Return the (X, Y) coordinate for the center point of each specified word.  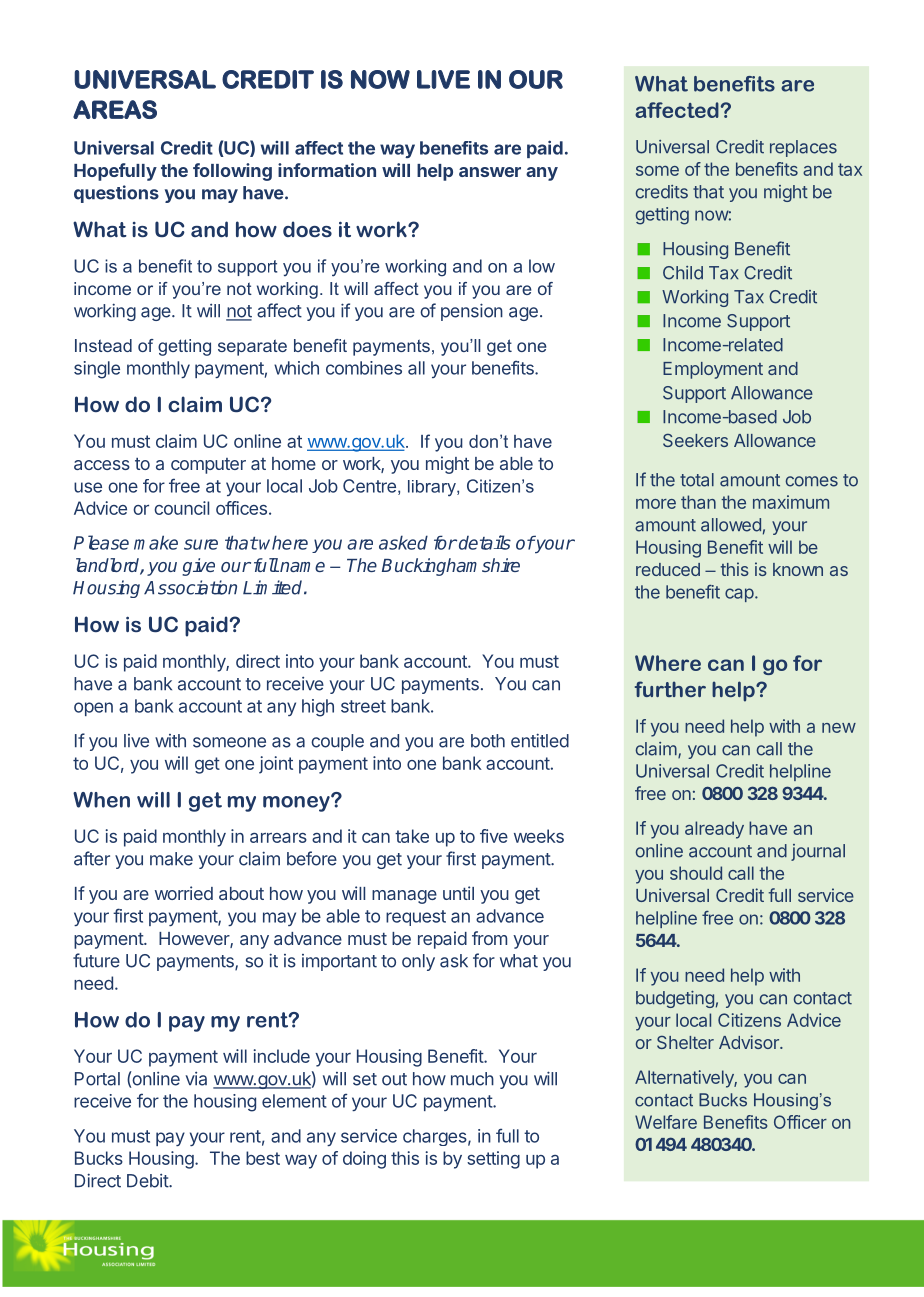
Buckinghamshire (451, 567)
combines (364, 368)
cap (739, 595)
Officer (800, 1122)
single (97, 370)
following (232, 172)
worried (184, 893)
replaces (803, 148)
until (458, 893)
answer (490, 172)
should (696, 873)
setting (493, 1160)
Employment (713, 370)
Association (190, 587)
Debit (148, 1181)
